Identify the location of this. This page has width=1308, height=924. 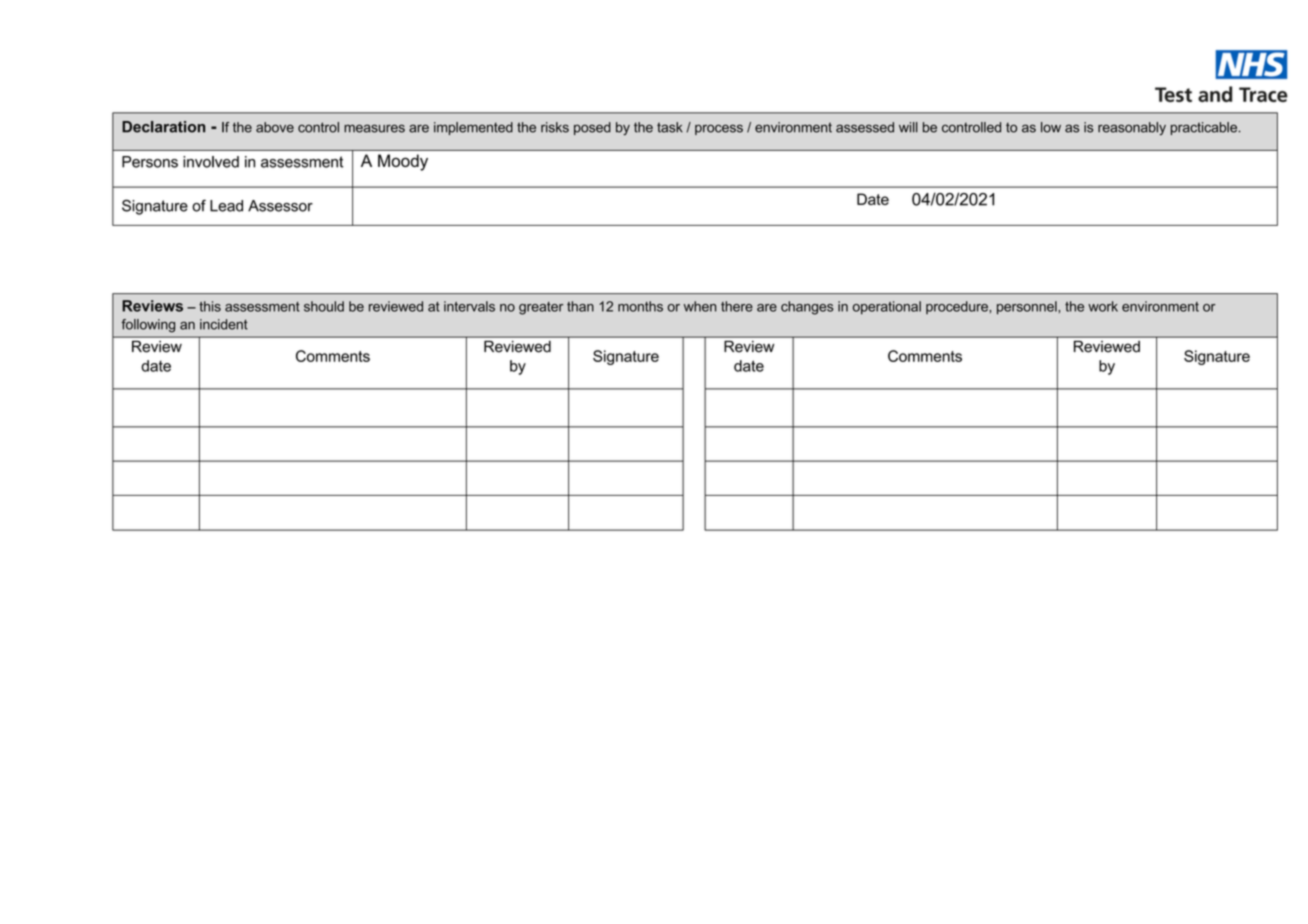
(210, 306).
